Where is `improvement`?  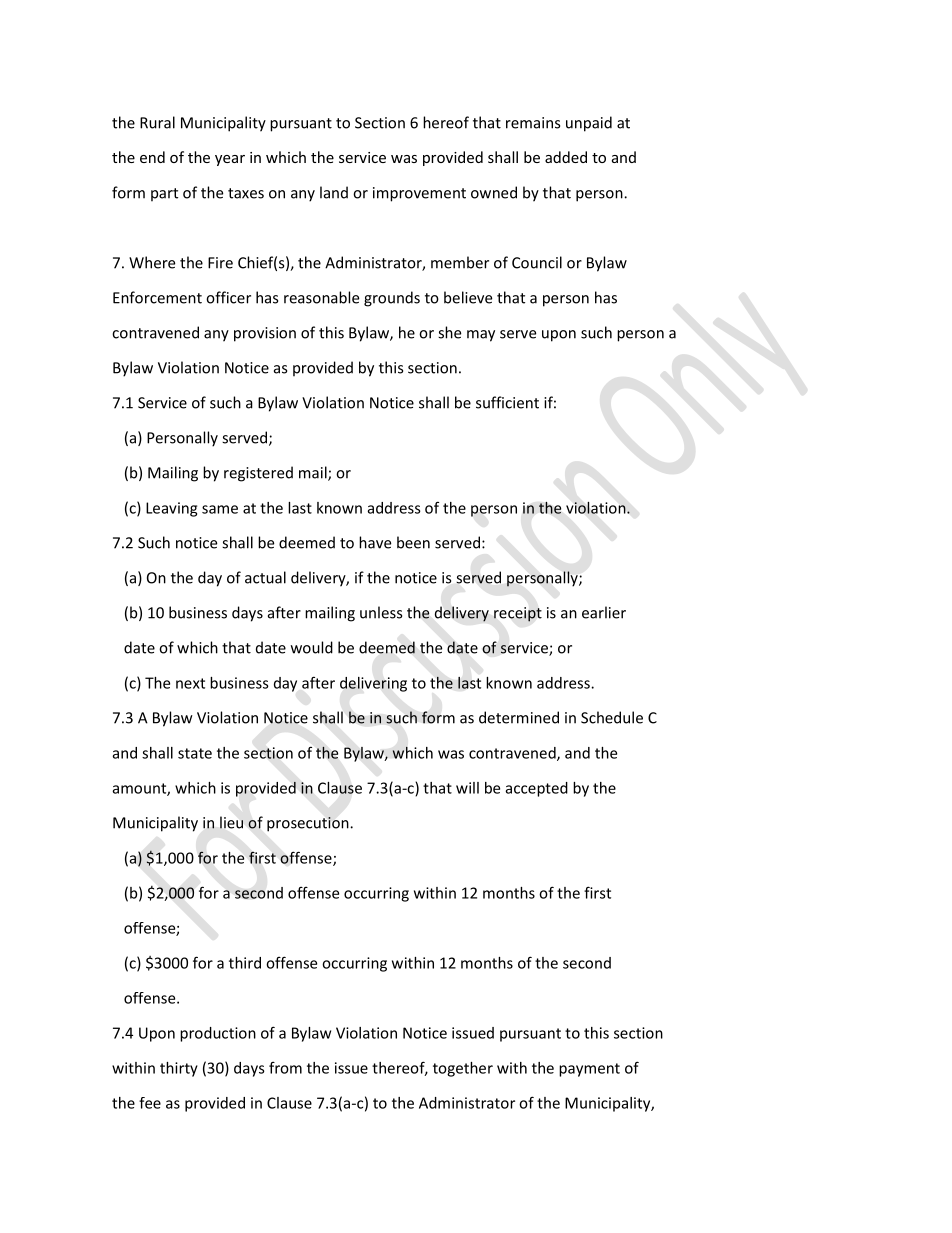 improvement is located at coordinates (419, 194).
